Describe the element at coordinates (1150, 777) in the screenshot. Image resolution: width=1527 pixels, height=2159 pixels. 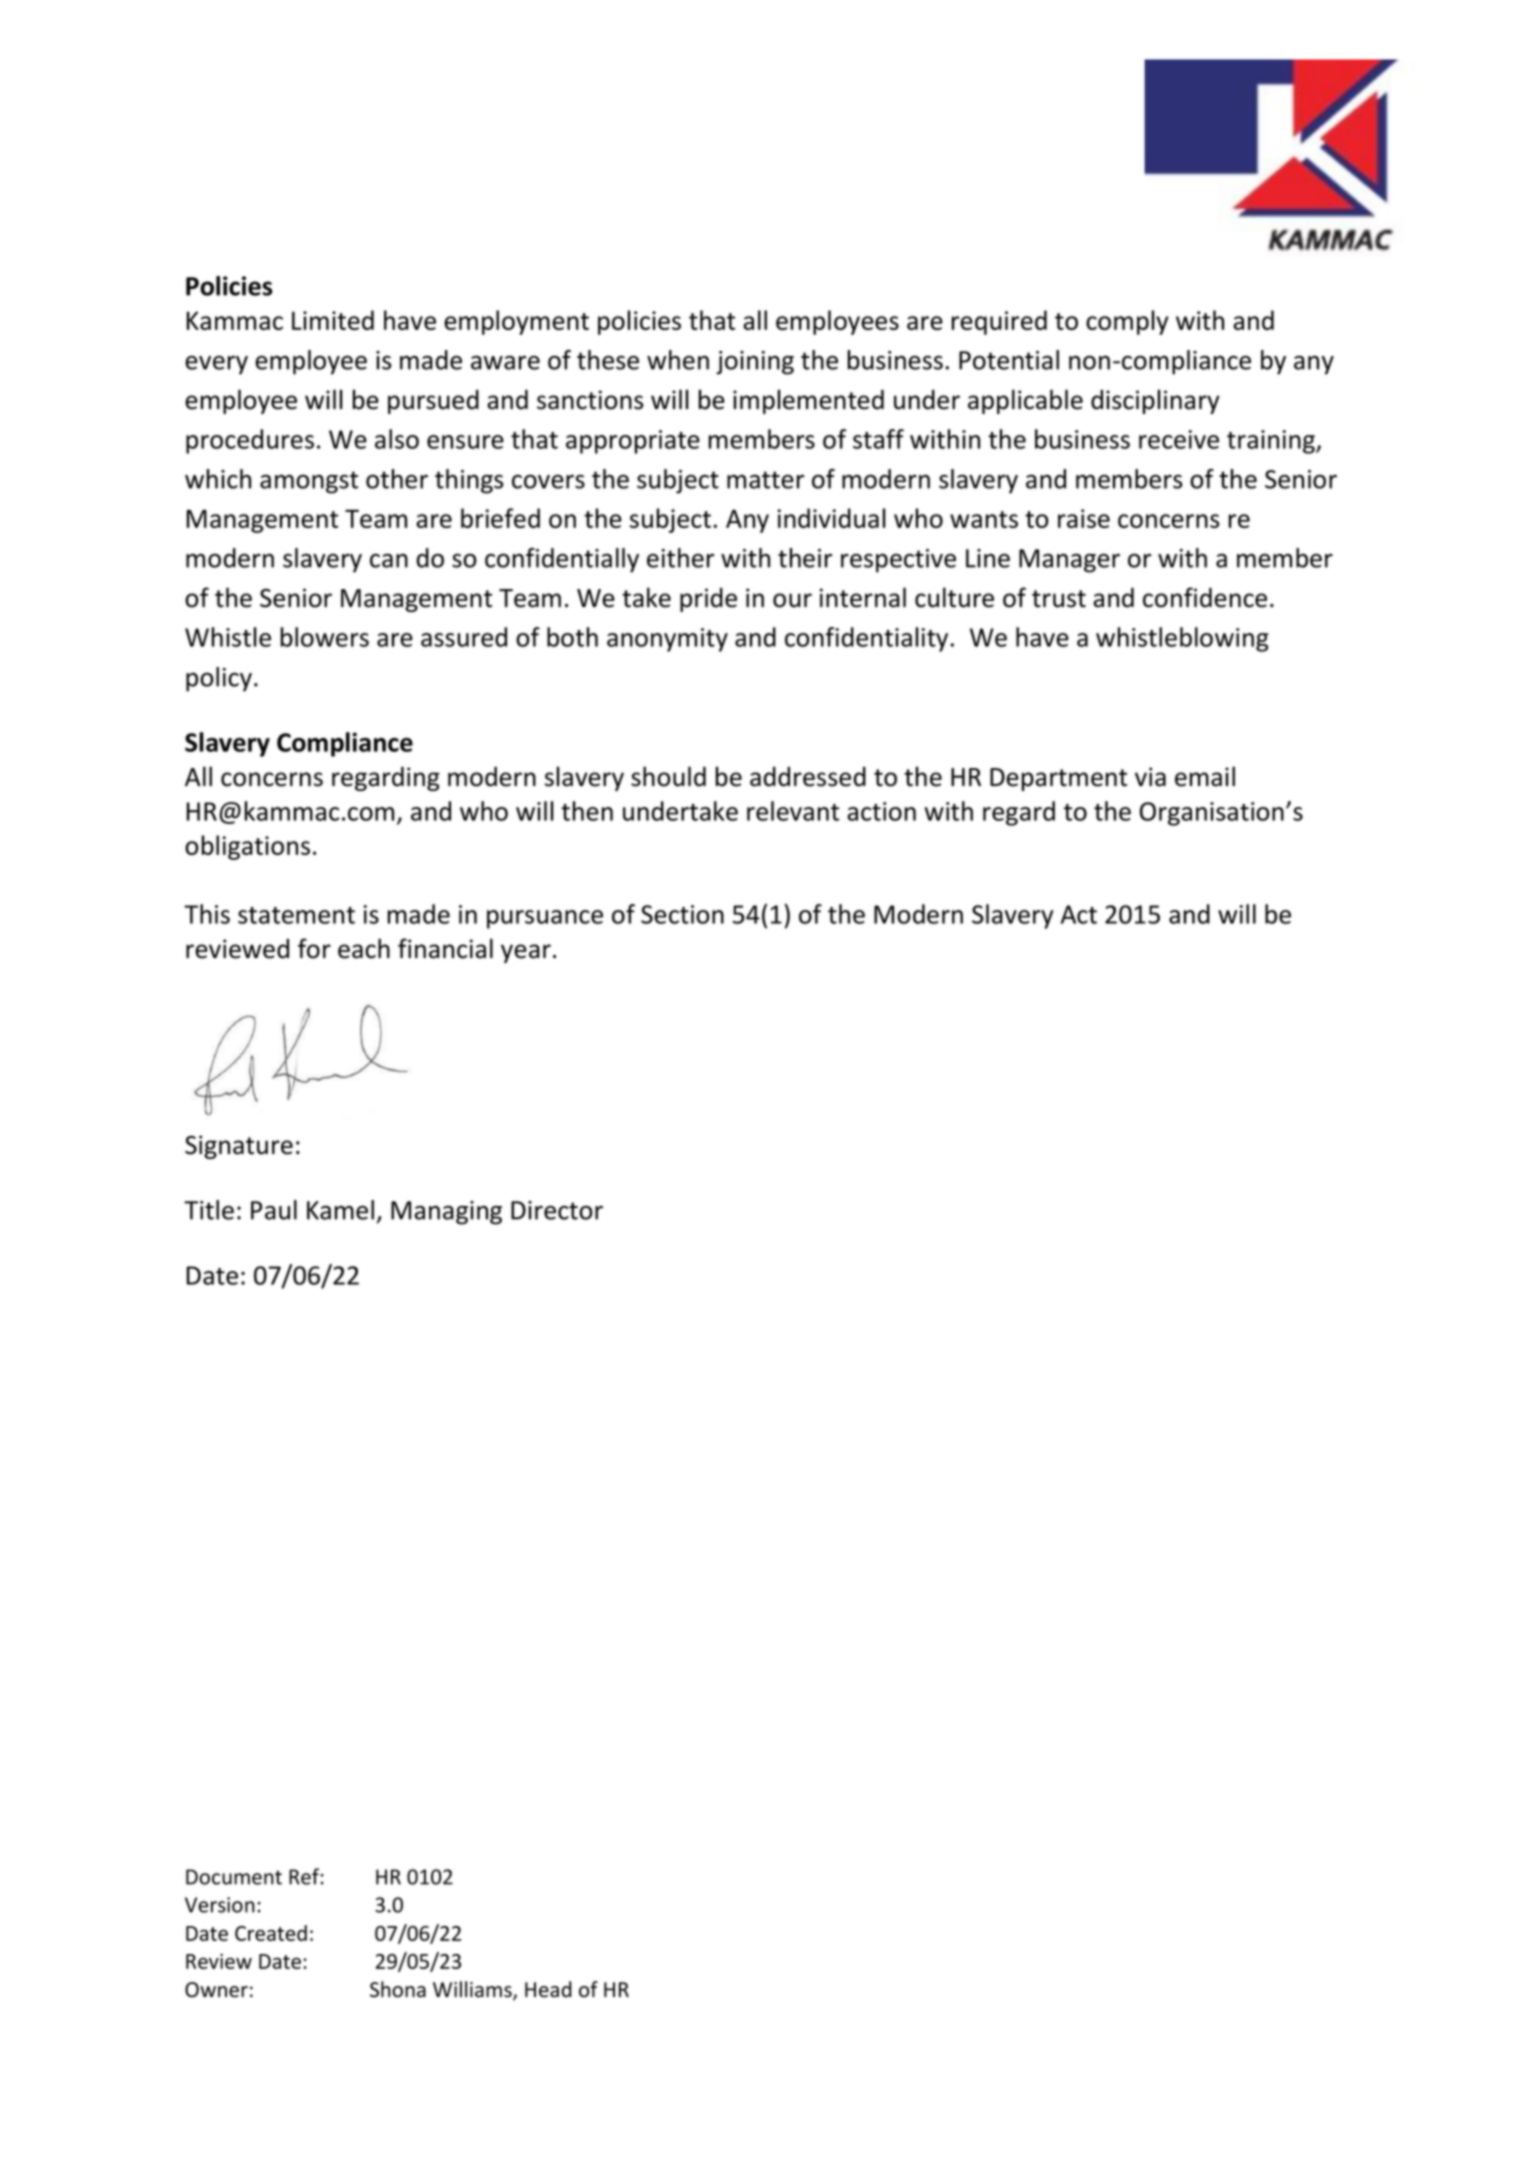
I see `via` at that location.
